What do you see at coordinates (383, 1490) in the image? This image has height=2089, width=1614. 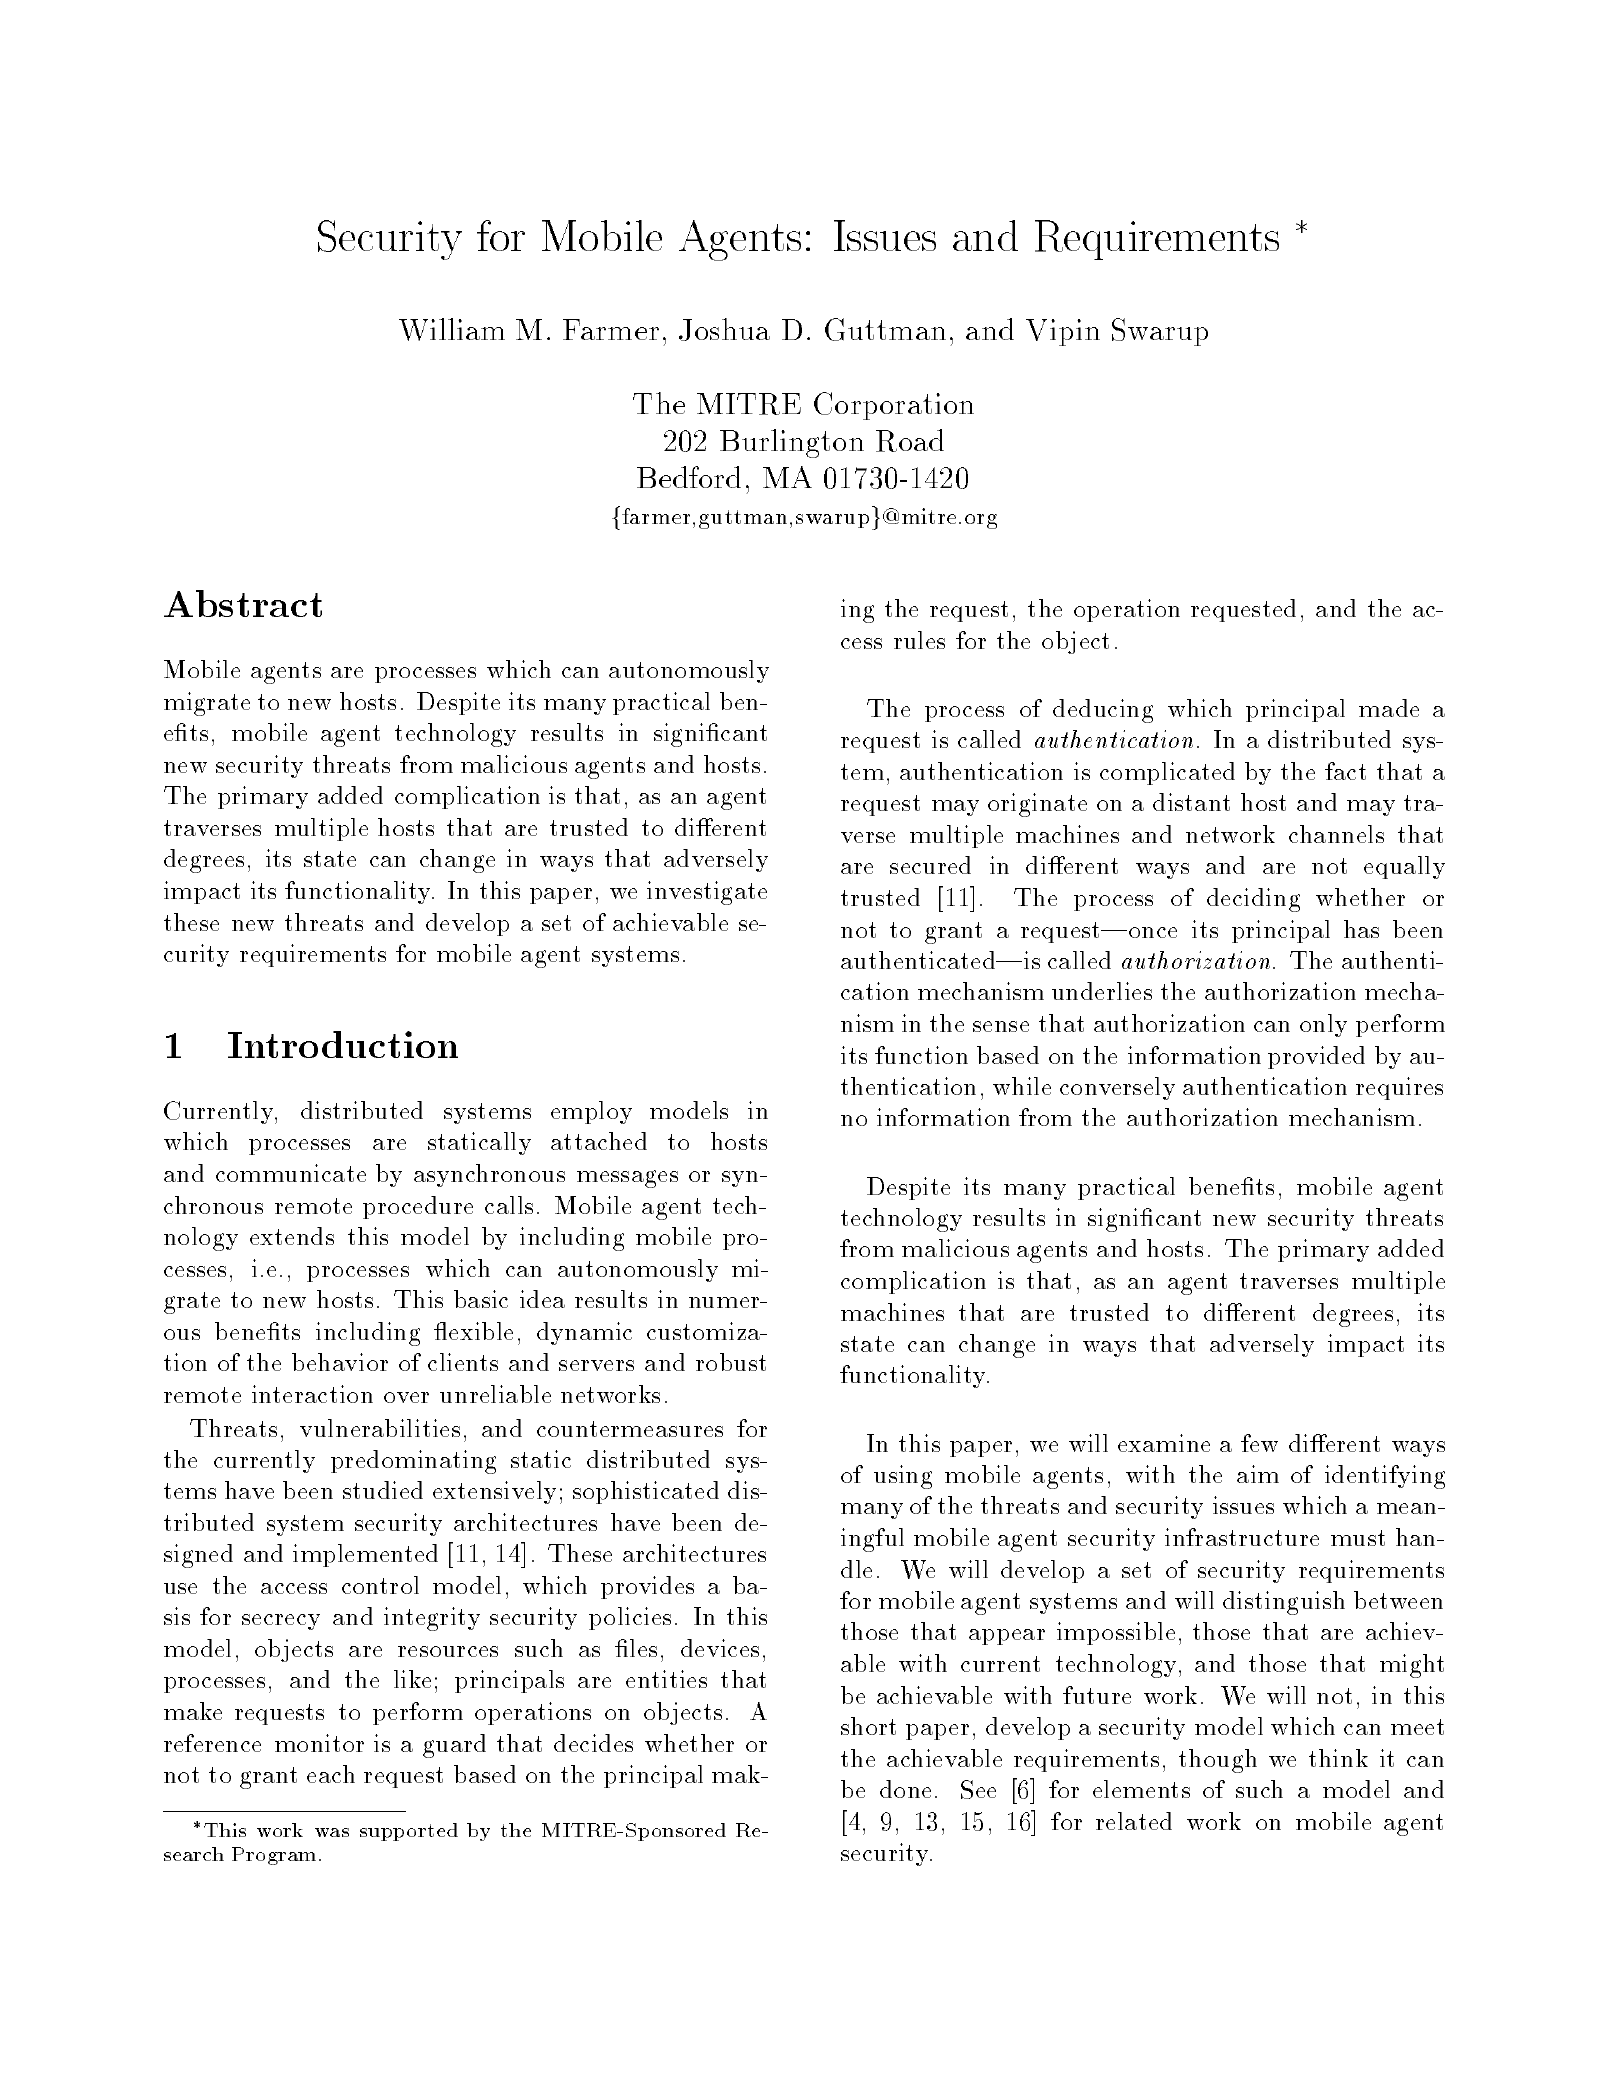 I see `studied` at bounding box center [383, 1490].
